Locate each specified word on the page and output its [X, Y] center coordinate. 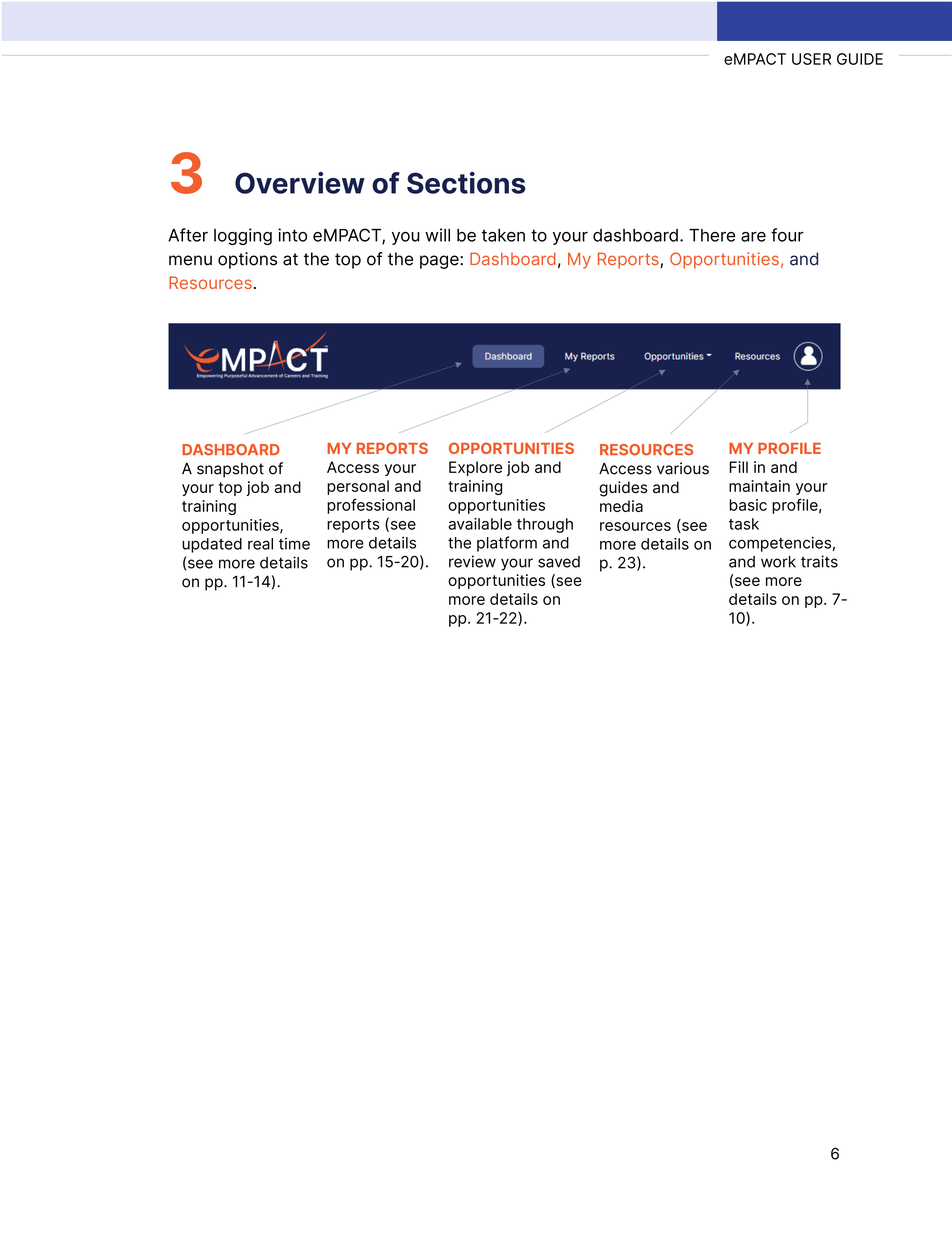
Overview [300, 183]
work [778, 562]
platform [507, 544]
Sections [466, 183]
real [260, 544]
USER [811, 59]
